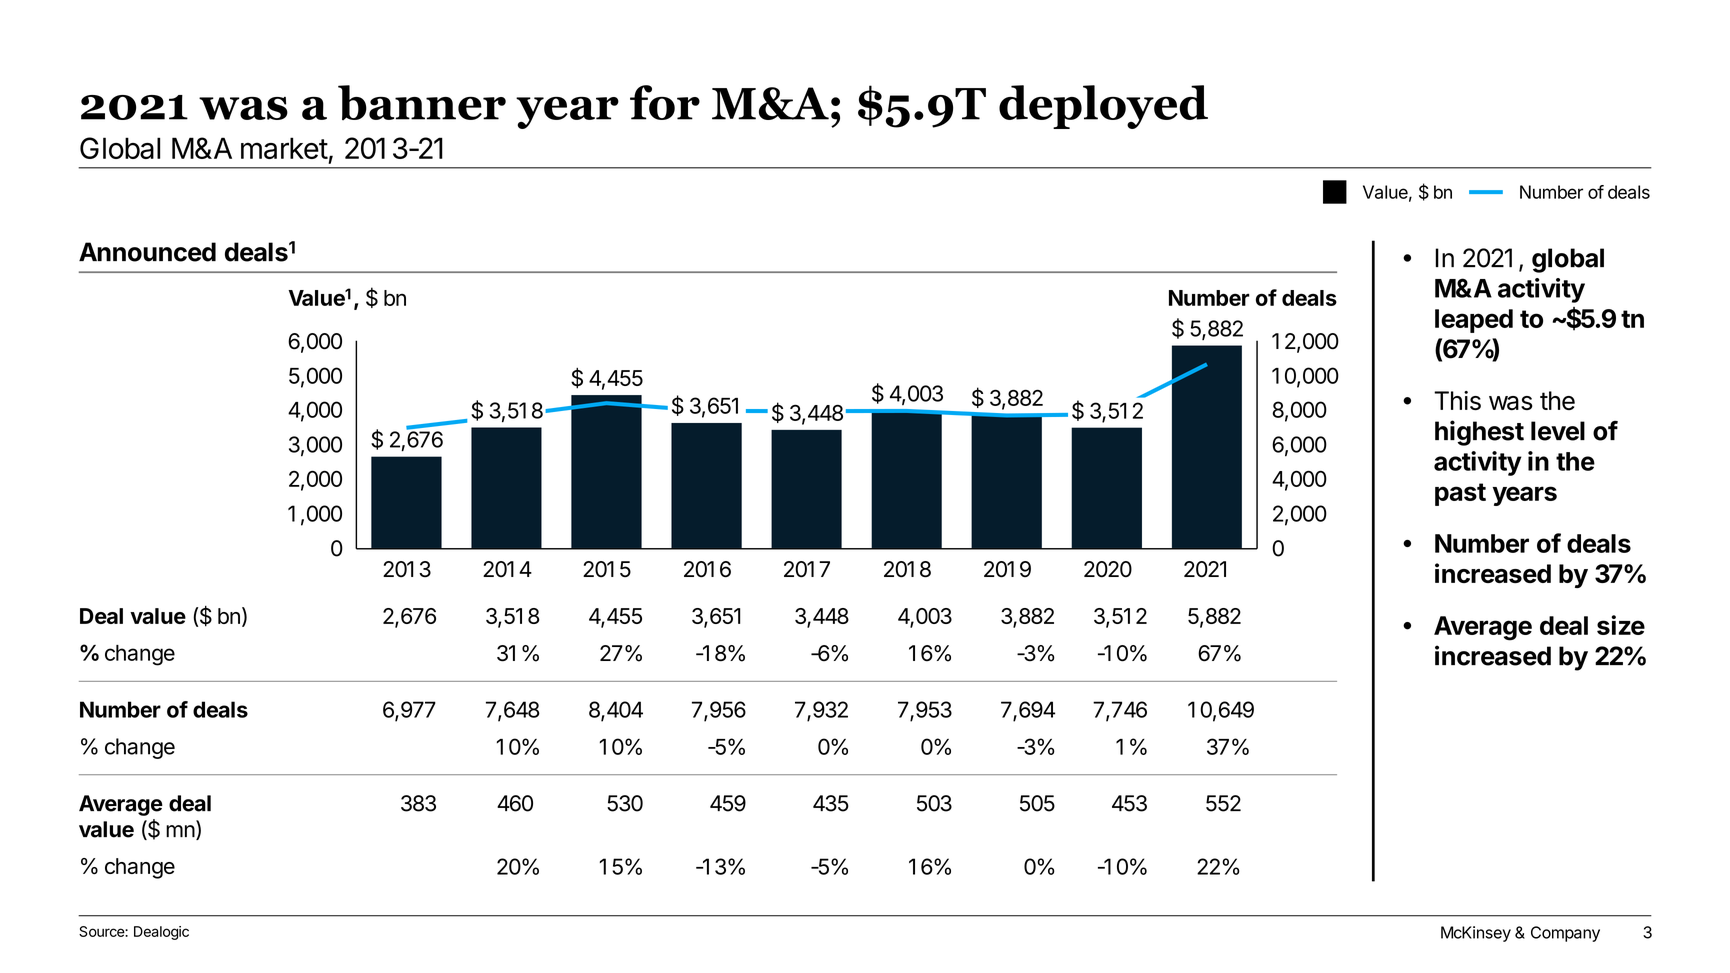 The image size is (1730, 973). I want to click on for, so click(665, 102).
